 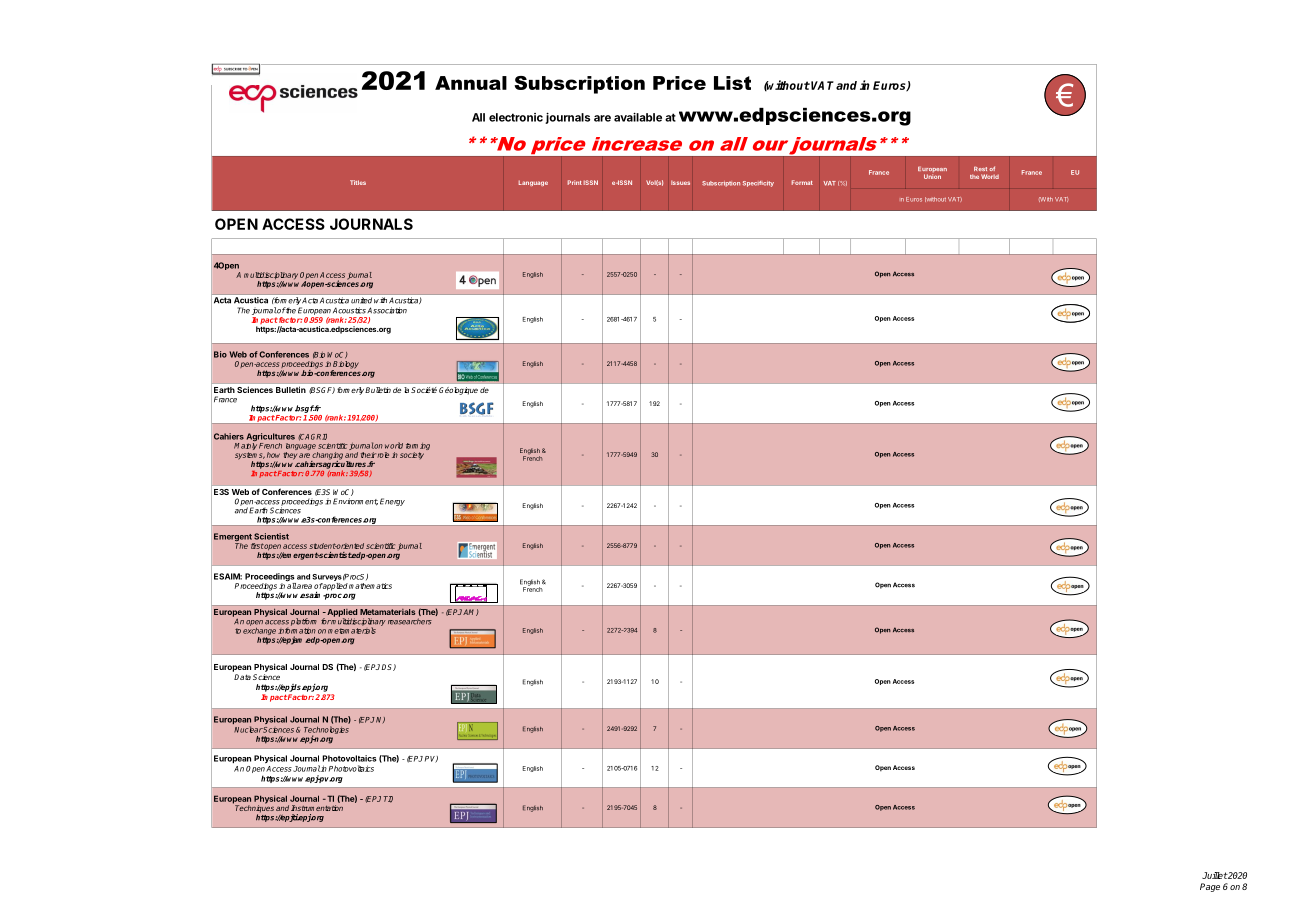 I want to click on Technologies, so click(x=326, y=731).
